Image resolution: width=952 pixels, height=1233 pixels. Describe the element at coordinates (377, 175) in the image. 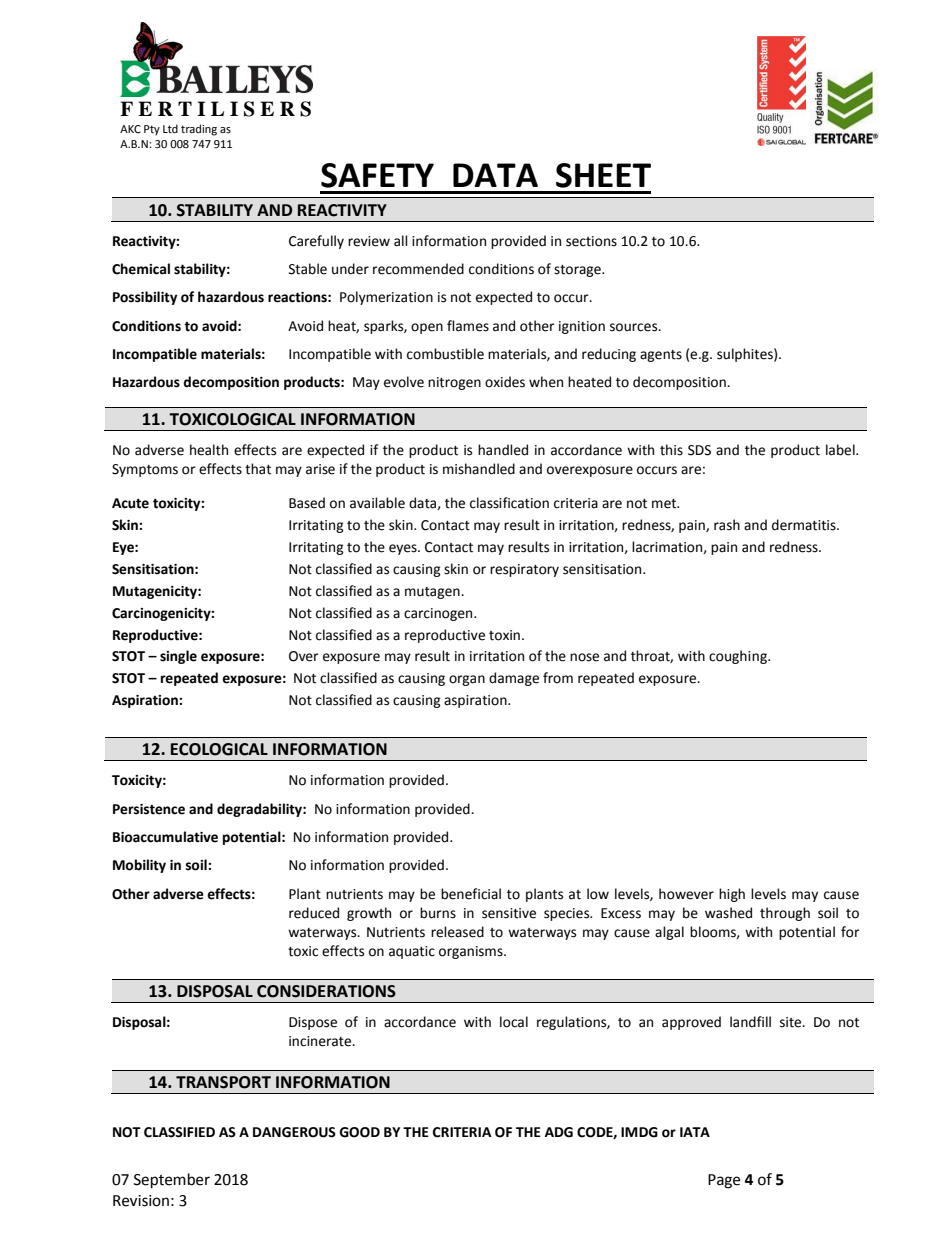

I see `SAFETY` at that location.
